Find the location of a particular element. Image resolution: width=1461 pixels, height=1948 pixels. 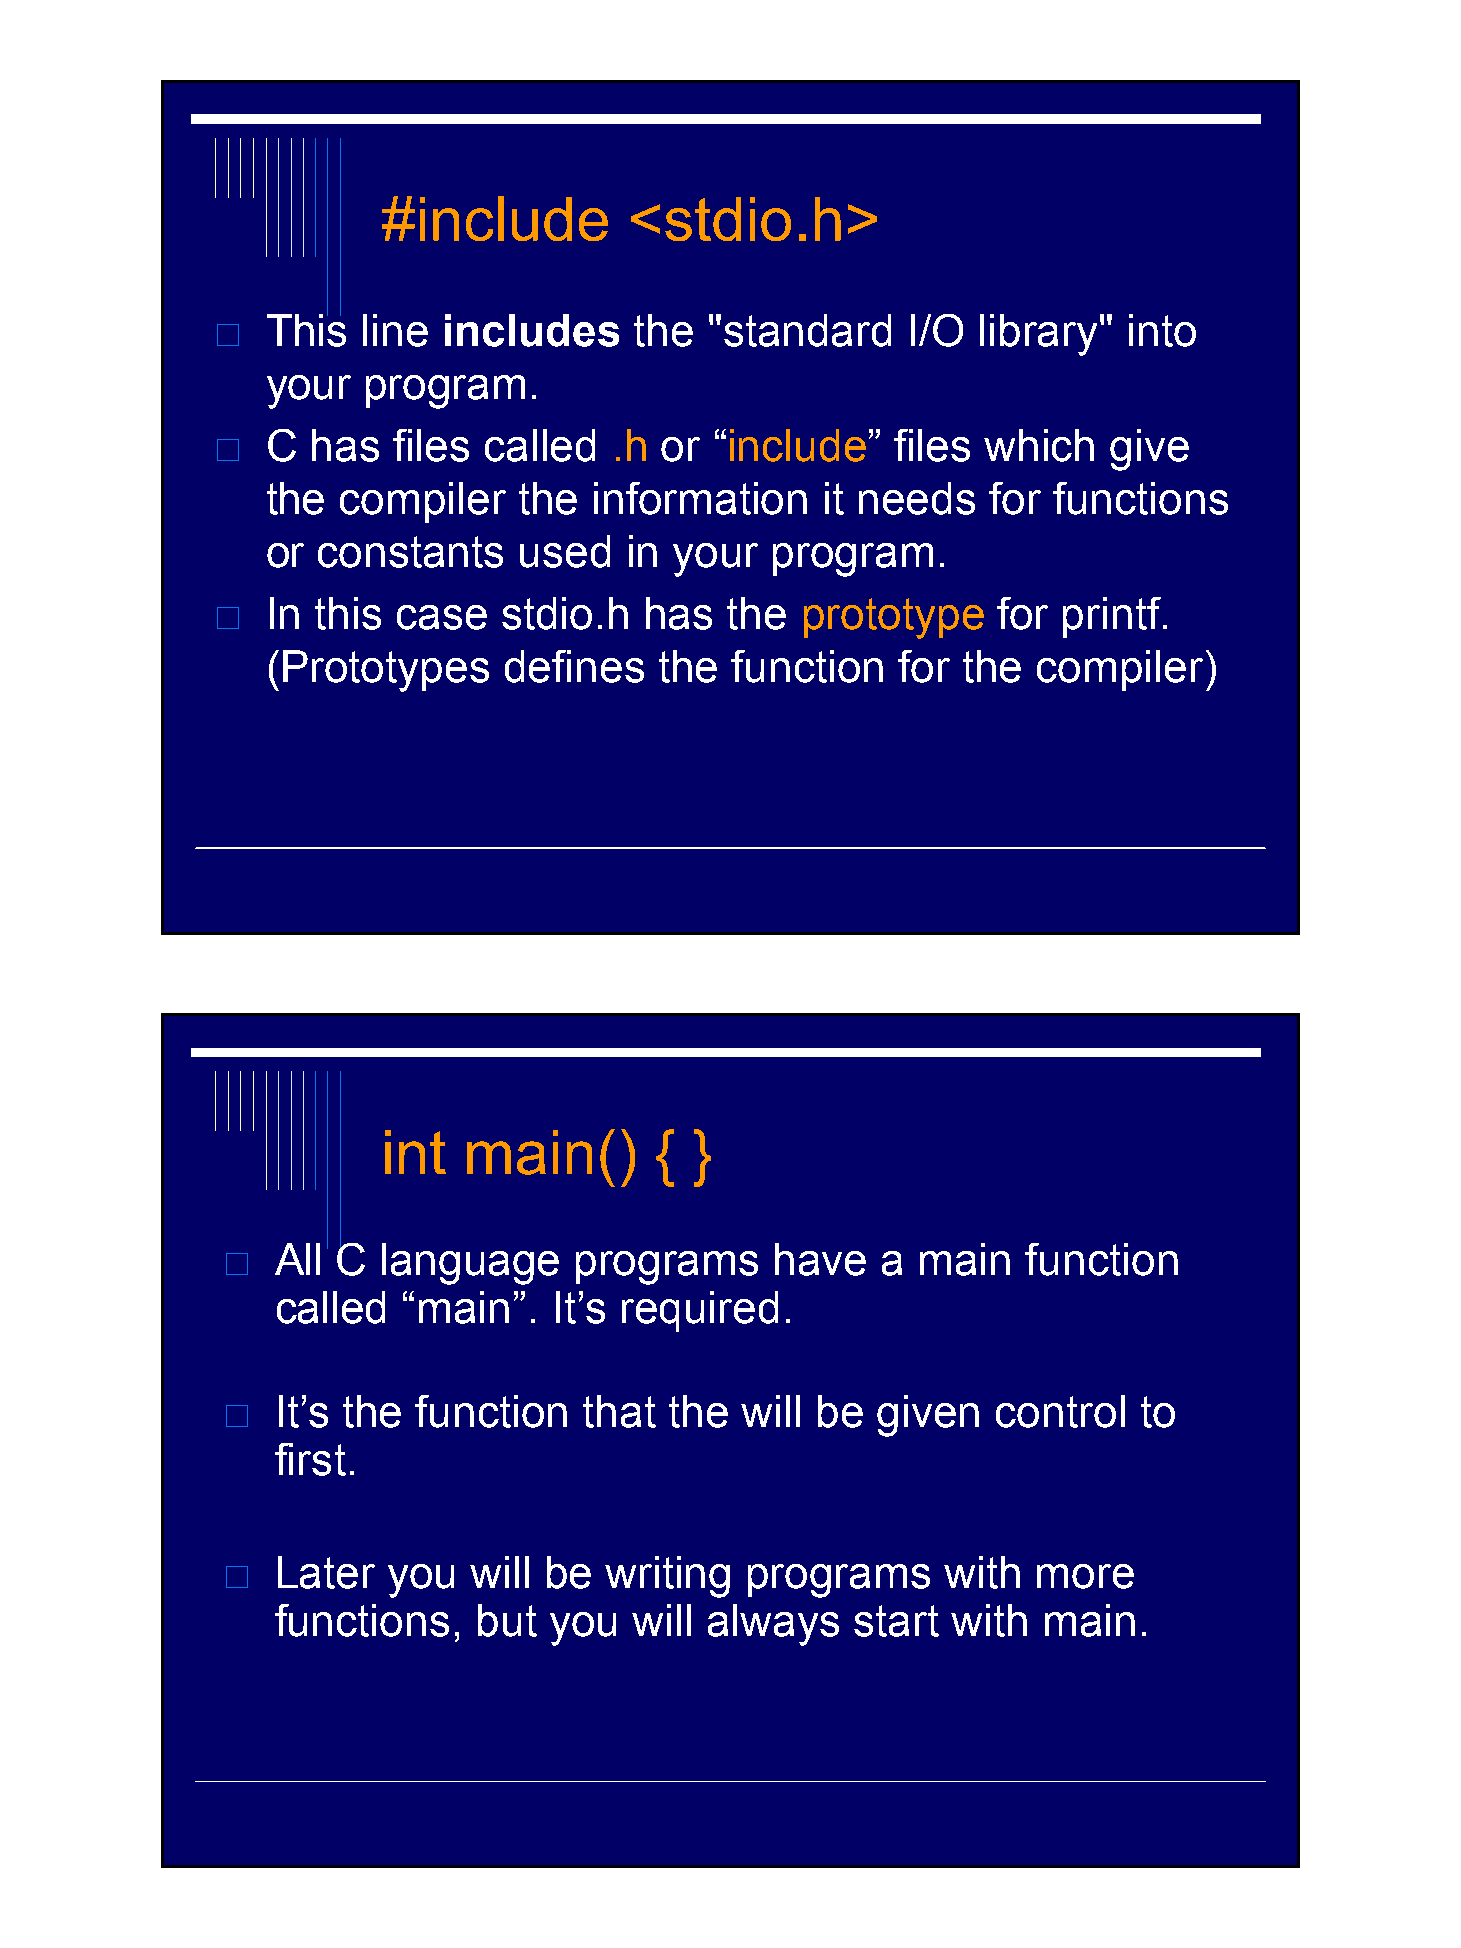

Later is located at coordinates (326, 1572).
